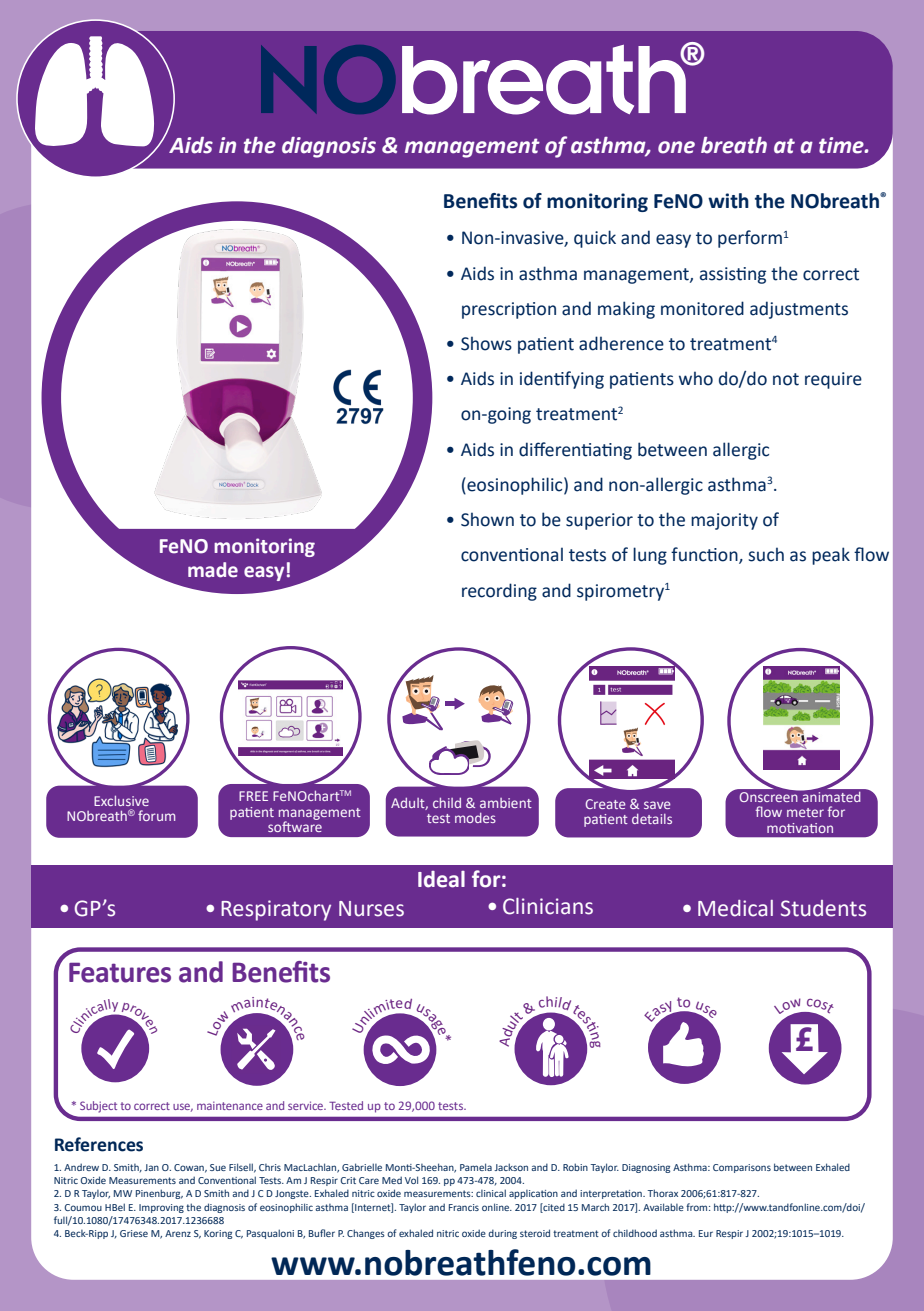 Image resolution: width=924 pixels, height=1311 pixels. I want to click on such, so click(766, 554).
